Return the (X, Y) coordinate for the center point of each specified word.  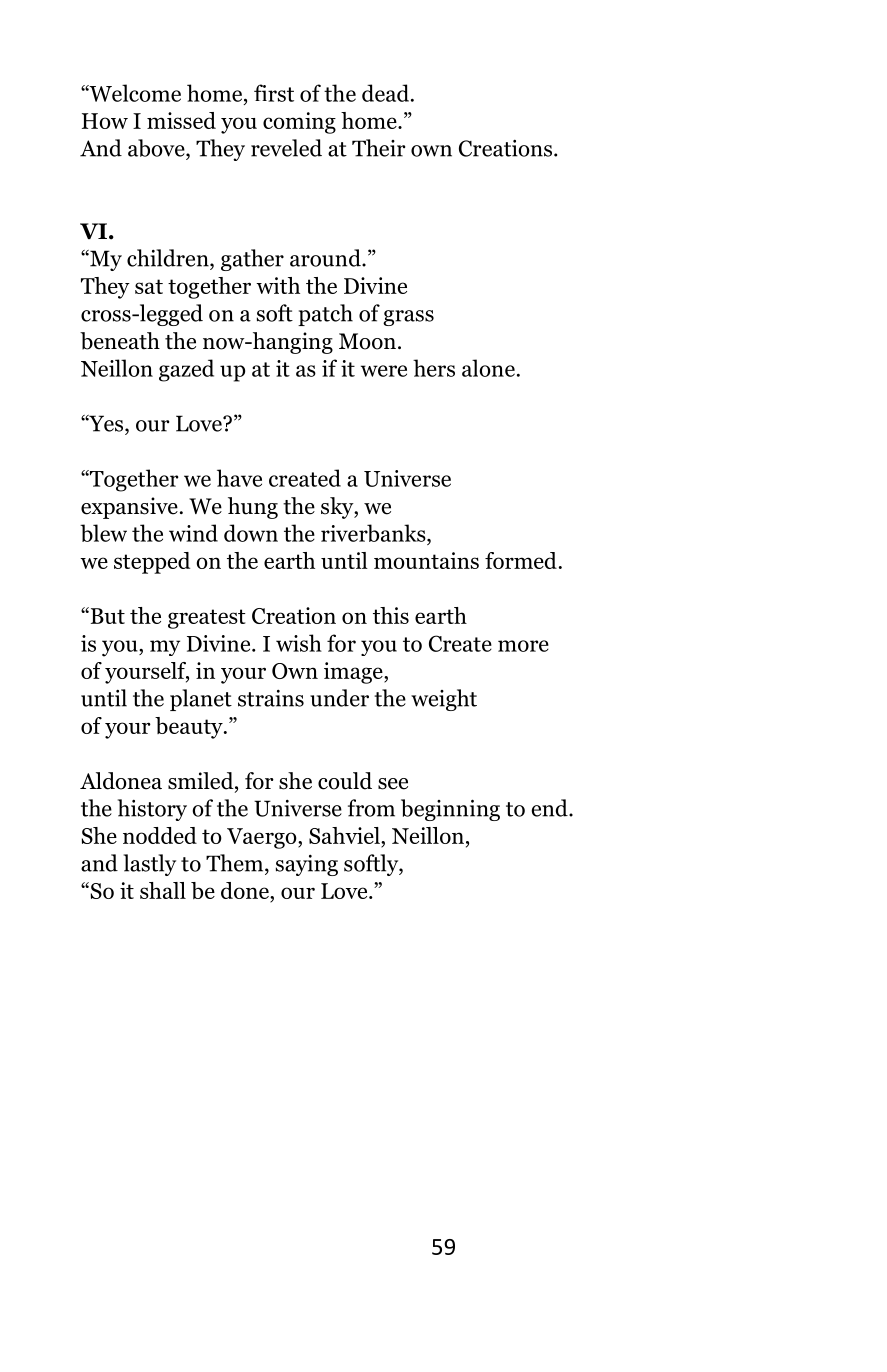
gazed (186, 370)
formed (521, 560)
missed (181, 120)
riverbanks (374, 533)
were (384, 371)
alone (488, 368)
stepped (152, 563)
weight (444, 700)
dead (385, 93)
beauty (190, 728)
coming (299, 123)
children (169, 258)
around (326, 258)
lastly (150, 865)
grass (408, 318)
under (339, 698)
